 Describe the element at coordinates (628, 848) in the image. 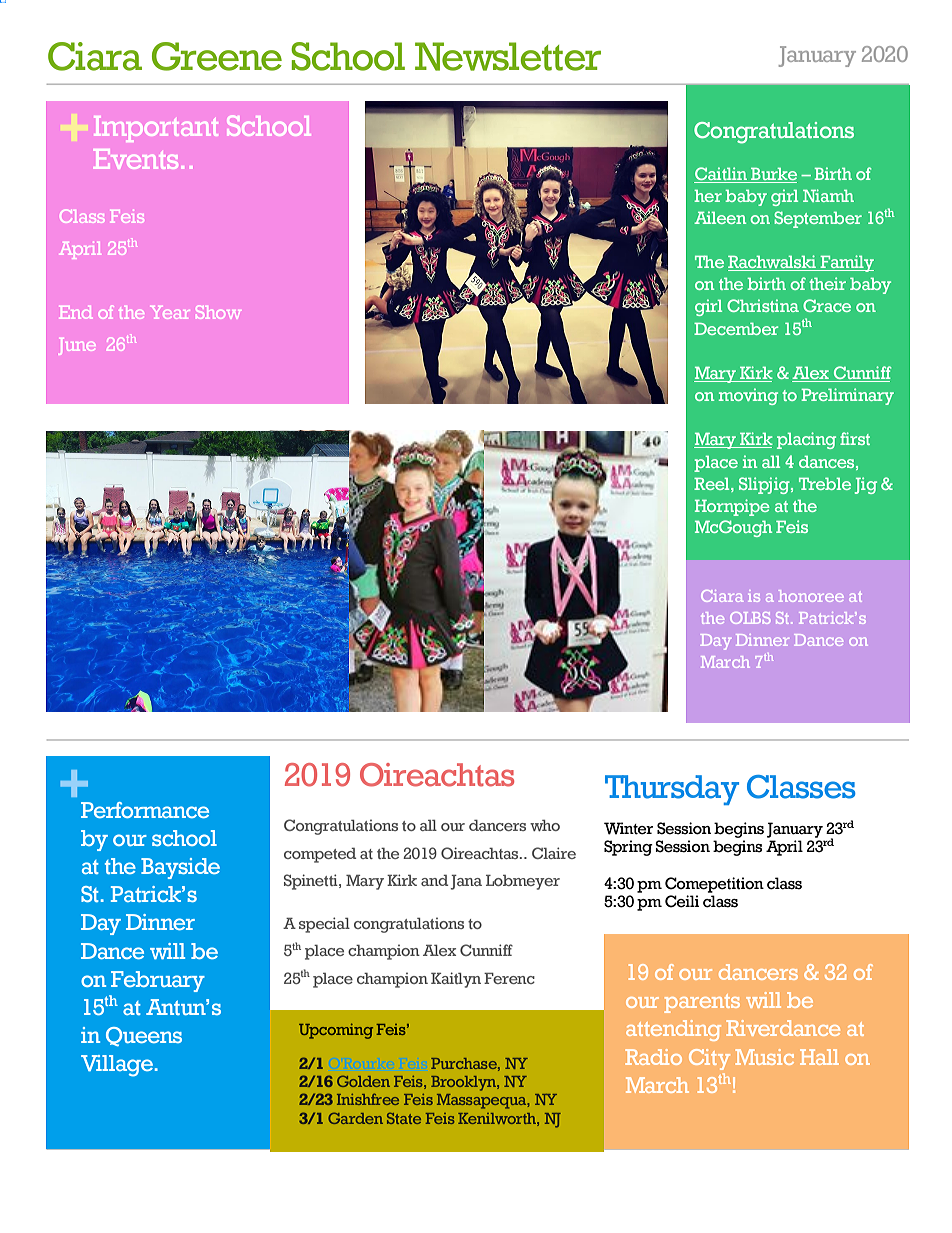

I see `Spring` at that location.
